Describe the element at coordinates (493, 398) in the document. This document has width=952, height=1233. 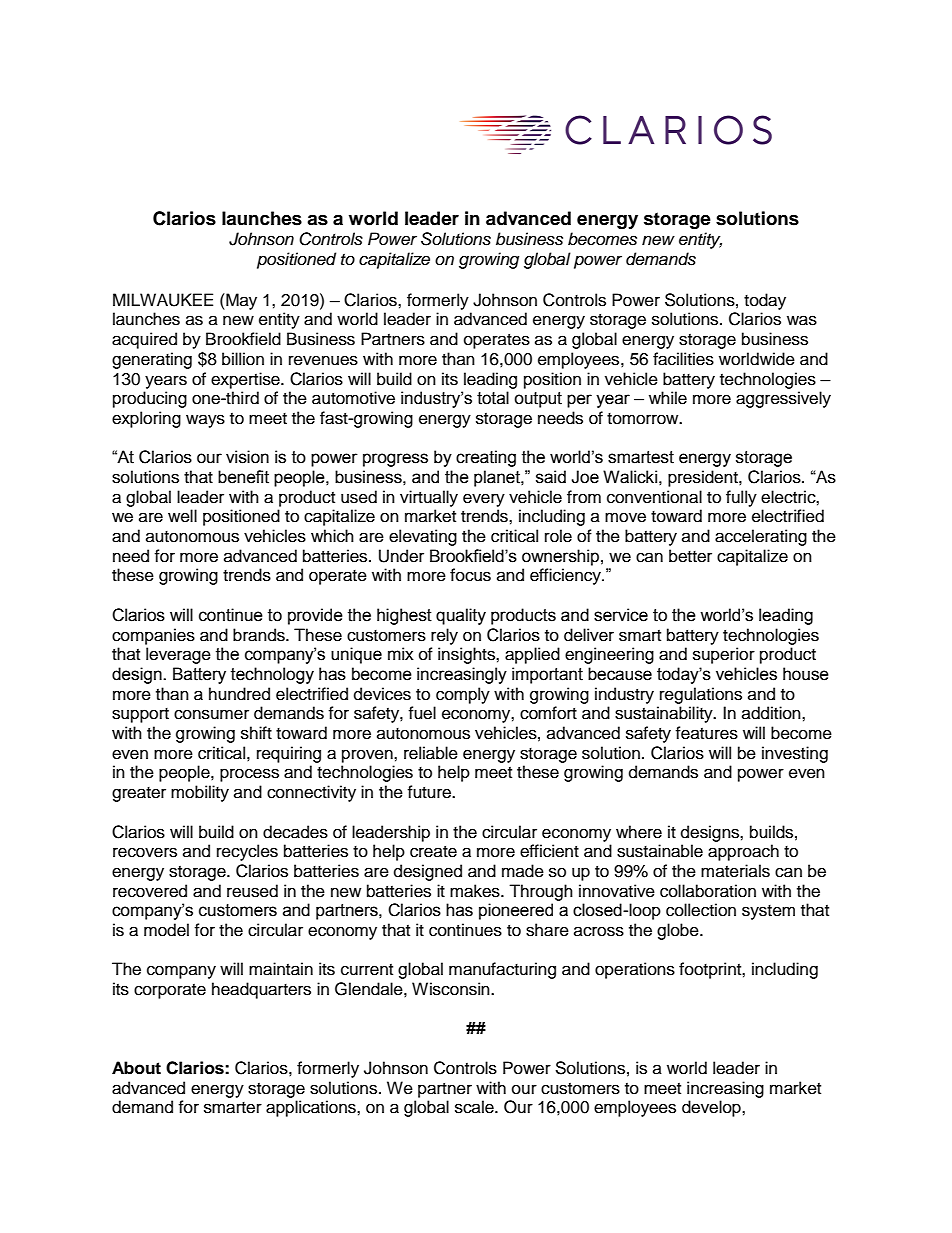
I see `total` at that location.
